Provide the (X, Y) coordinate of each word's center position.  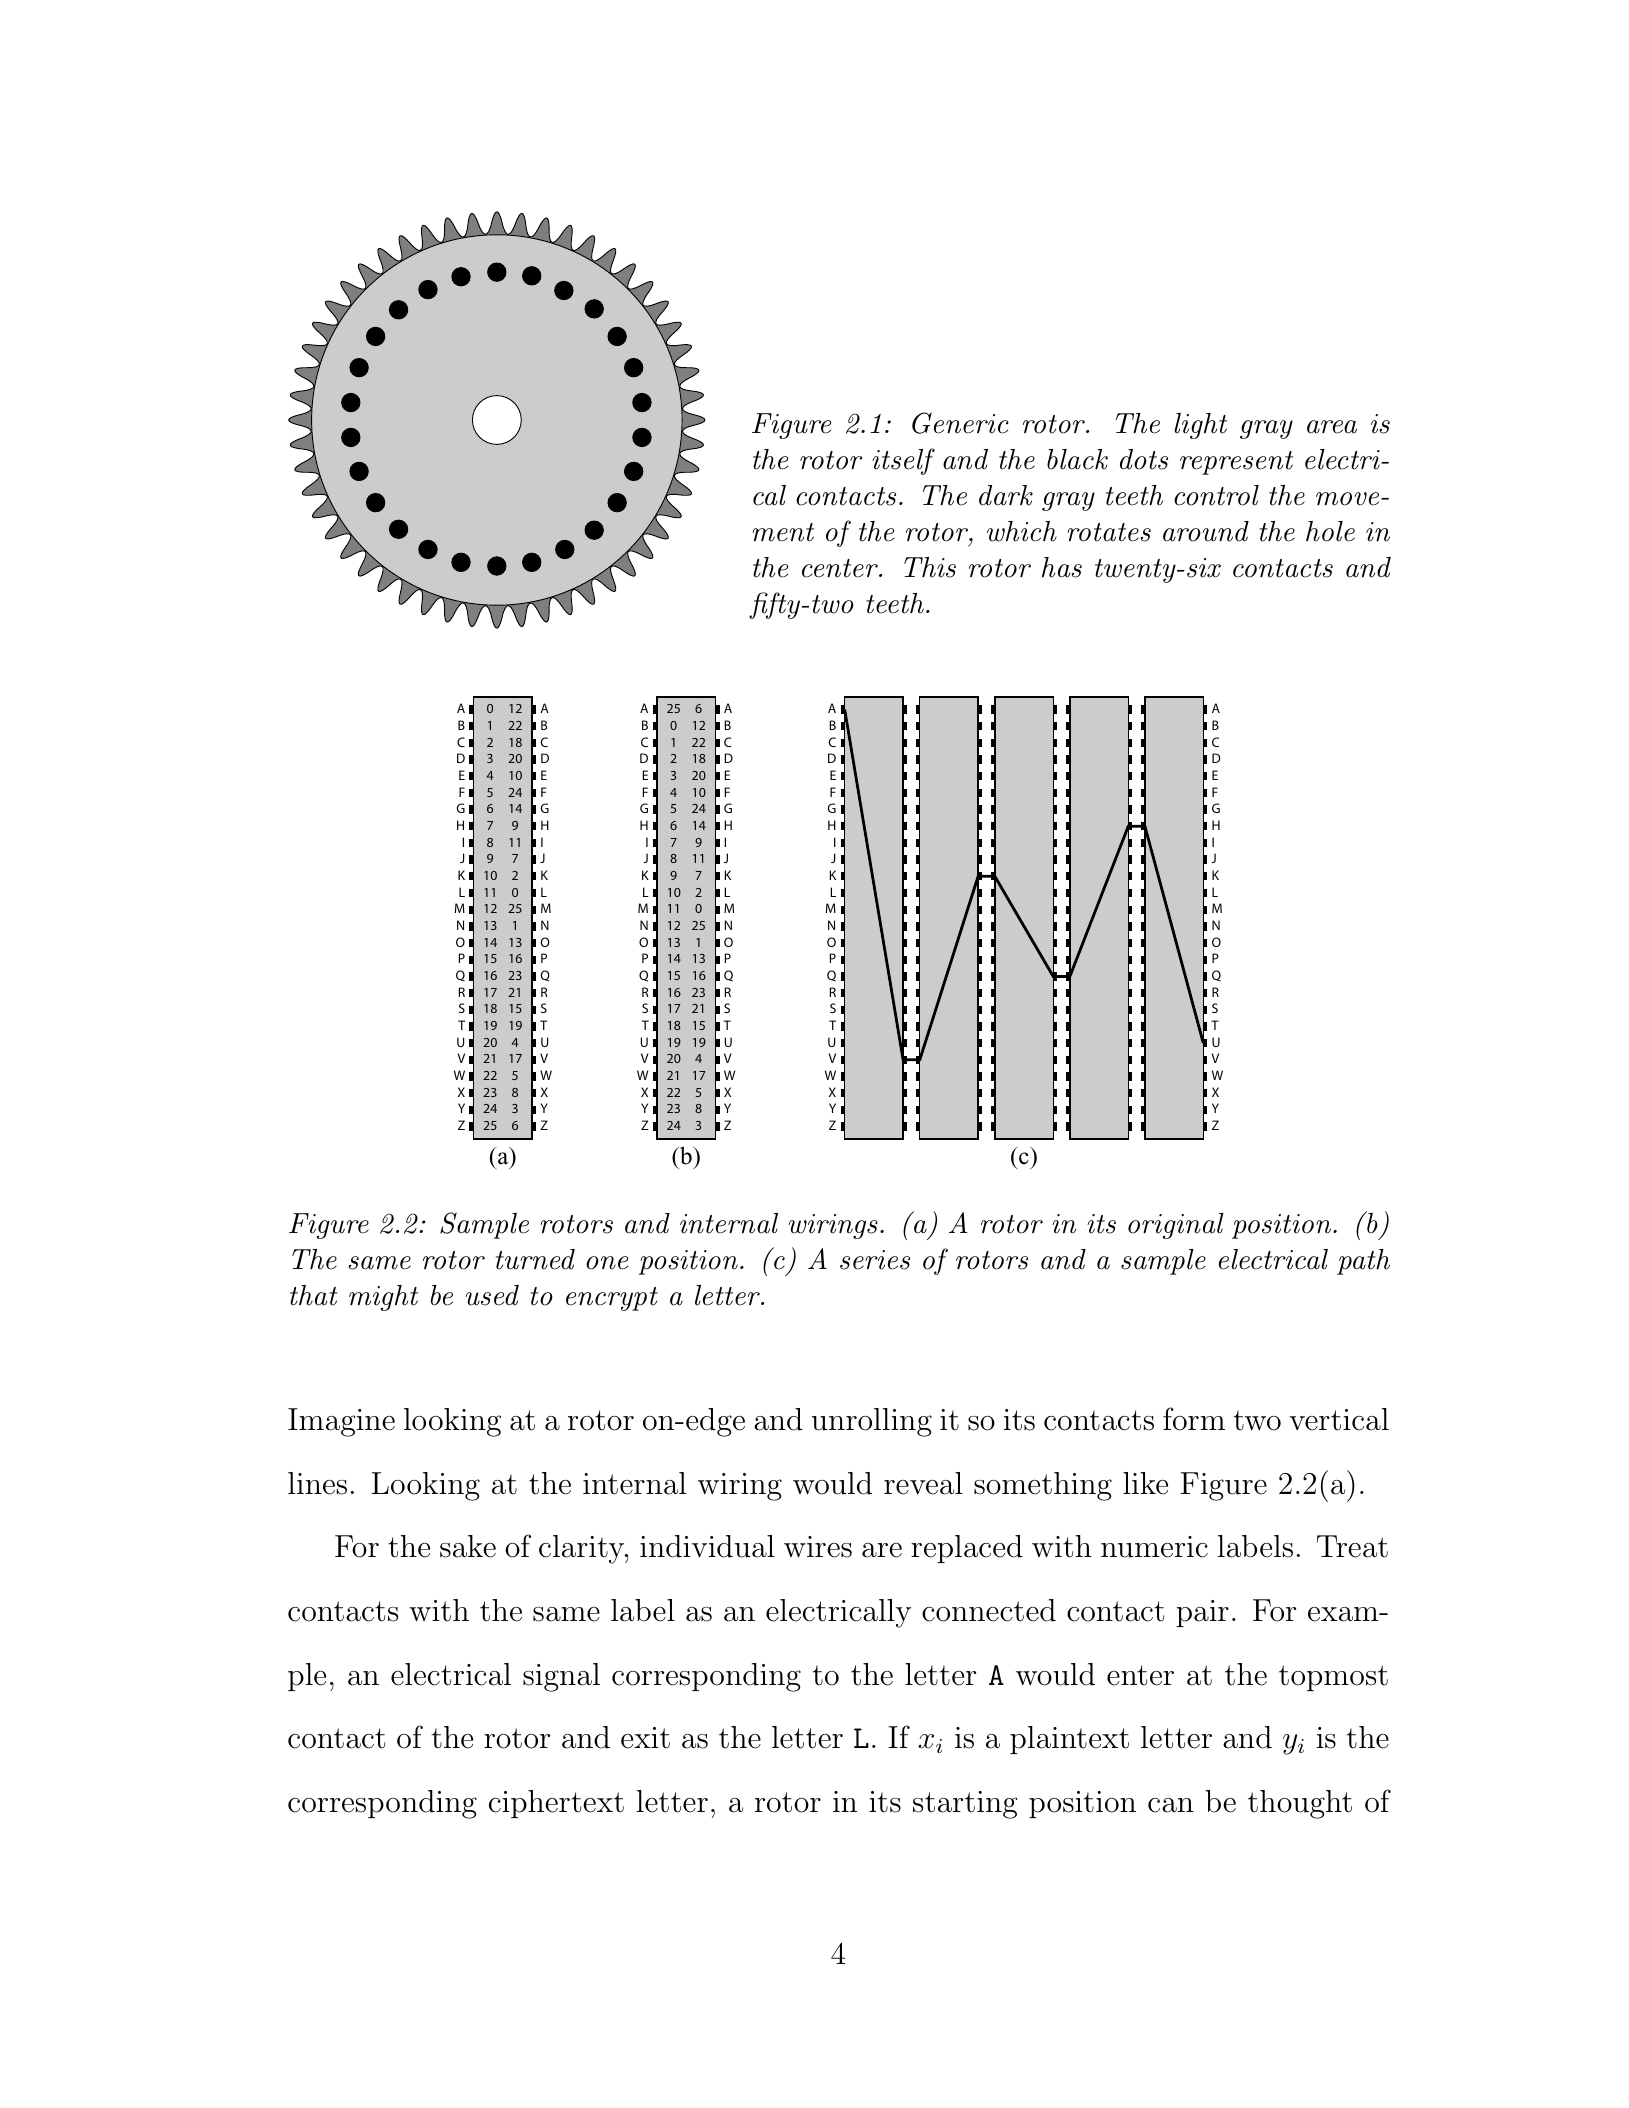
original (1176, 1226)
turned (535, 1259)
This (930, 567)
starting (965, 1805)
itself (903, 461)
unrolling (872, 1422)
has (1062, 567)
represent (1236, 463)
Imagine (341, 1422)
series (875, 1260)
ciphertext (556, 1804)
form (1194, 1419)
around (1206, 531)
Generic (960, 423)
